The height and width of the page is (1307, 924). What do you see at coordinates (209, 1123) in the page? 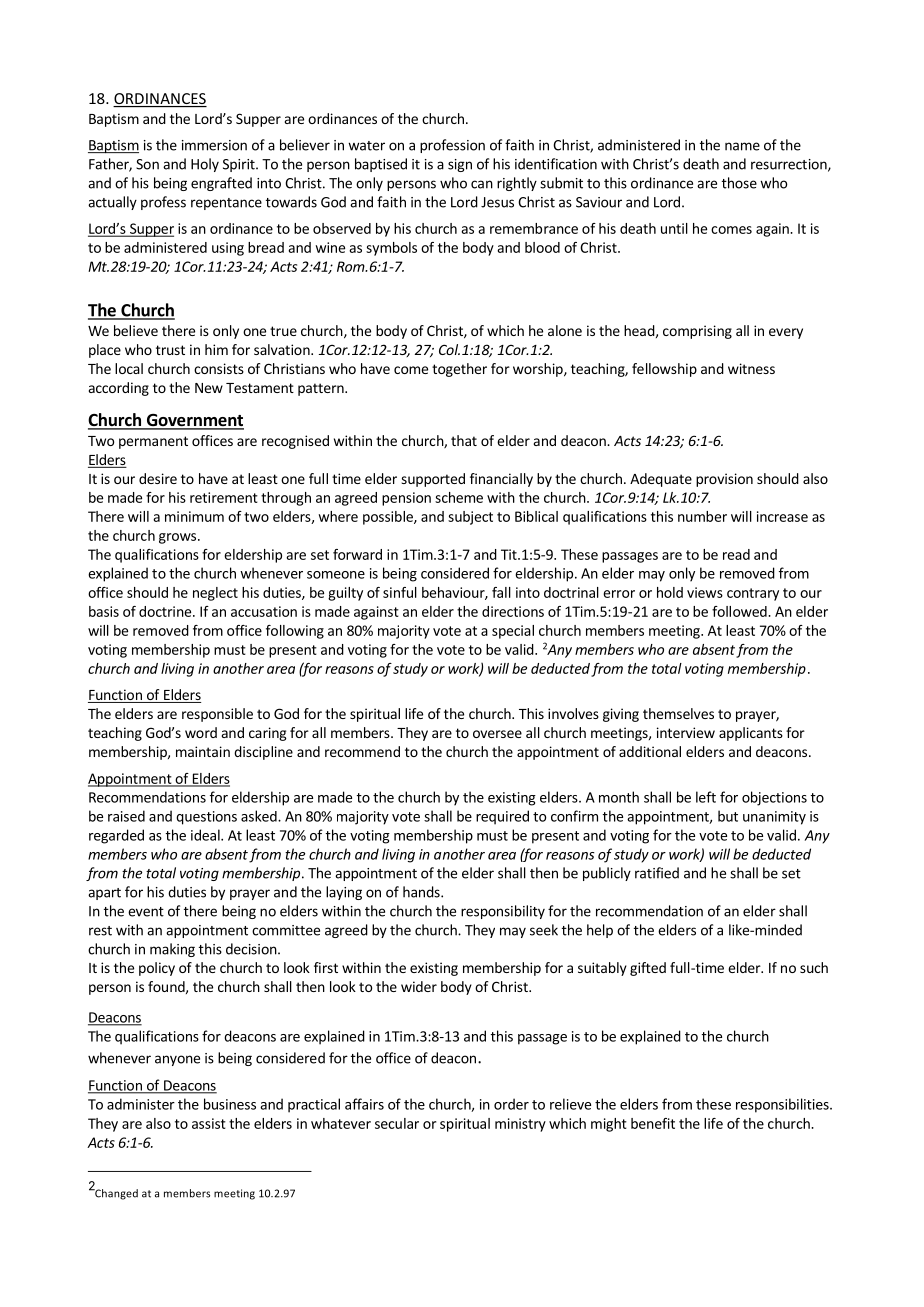
I see `assist` at bounding box center [209, 1123].
